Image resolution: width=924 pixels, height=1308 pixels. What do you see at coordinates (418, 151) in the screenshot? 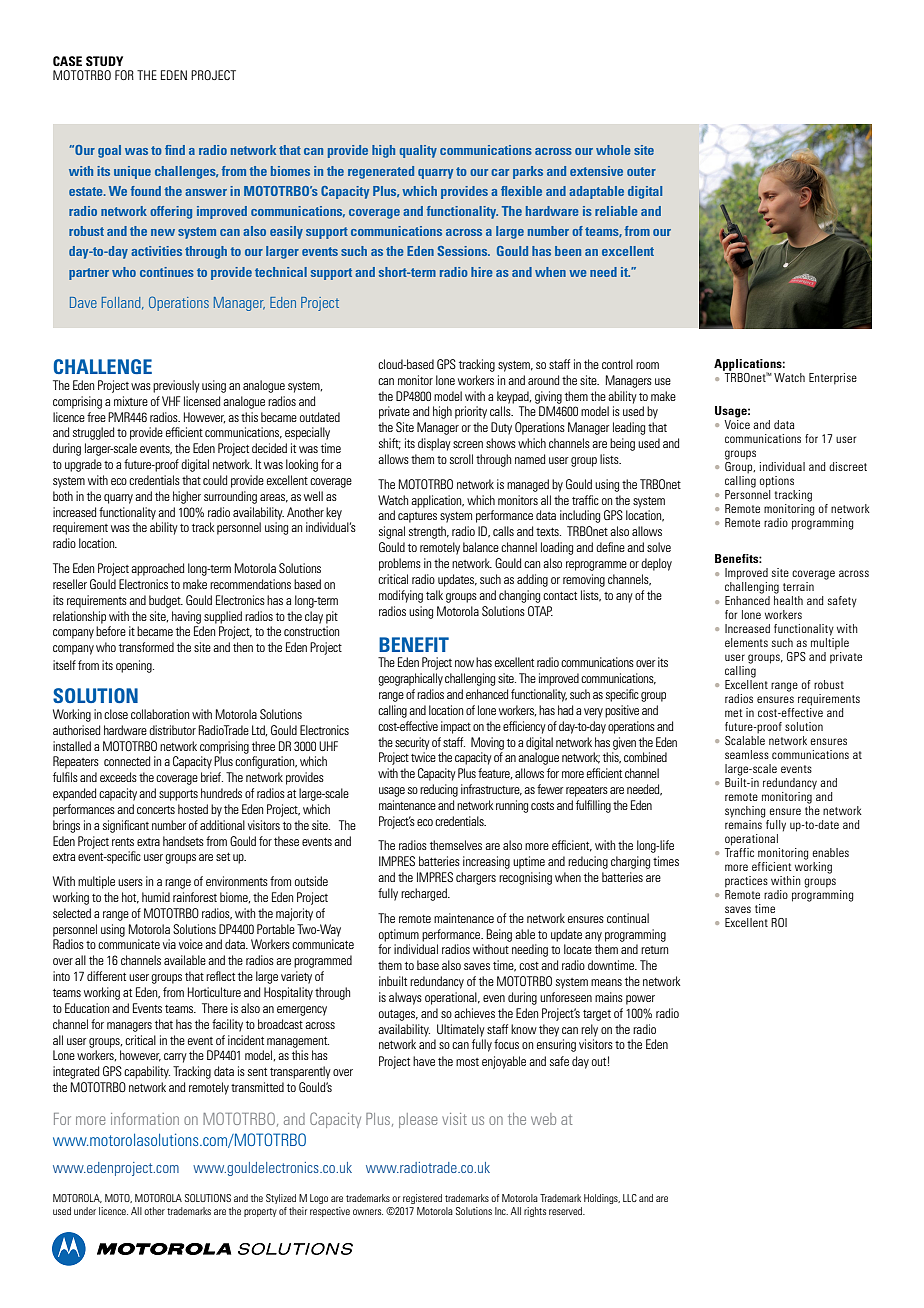
I see `quality` at bounding box center [418, 151].
